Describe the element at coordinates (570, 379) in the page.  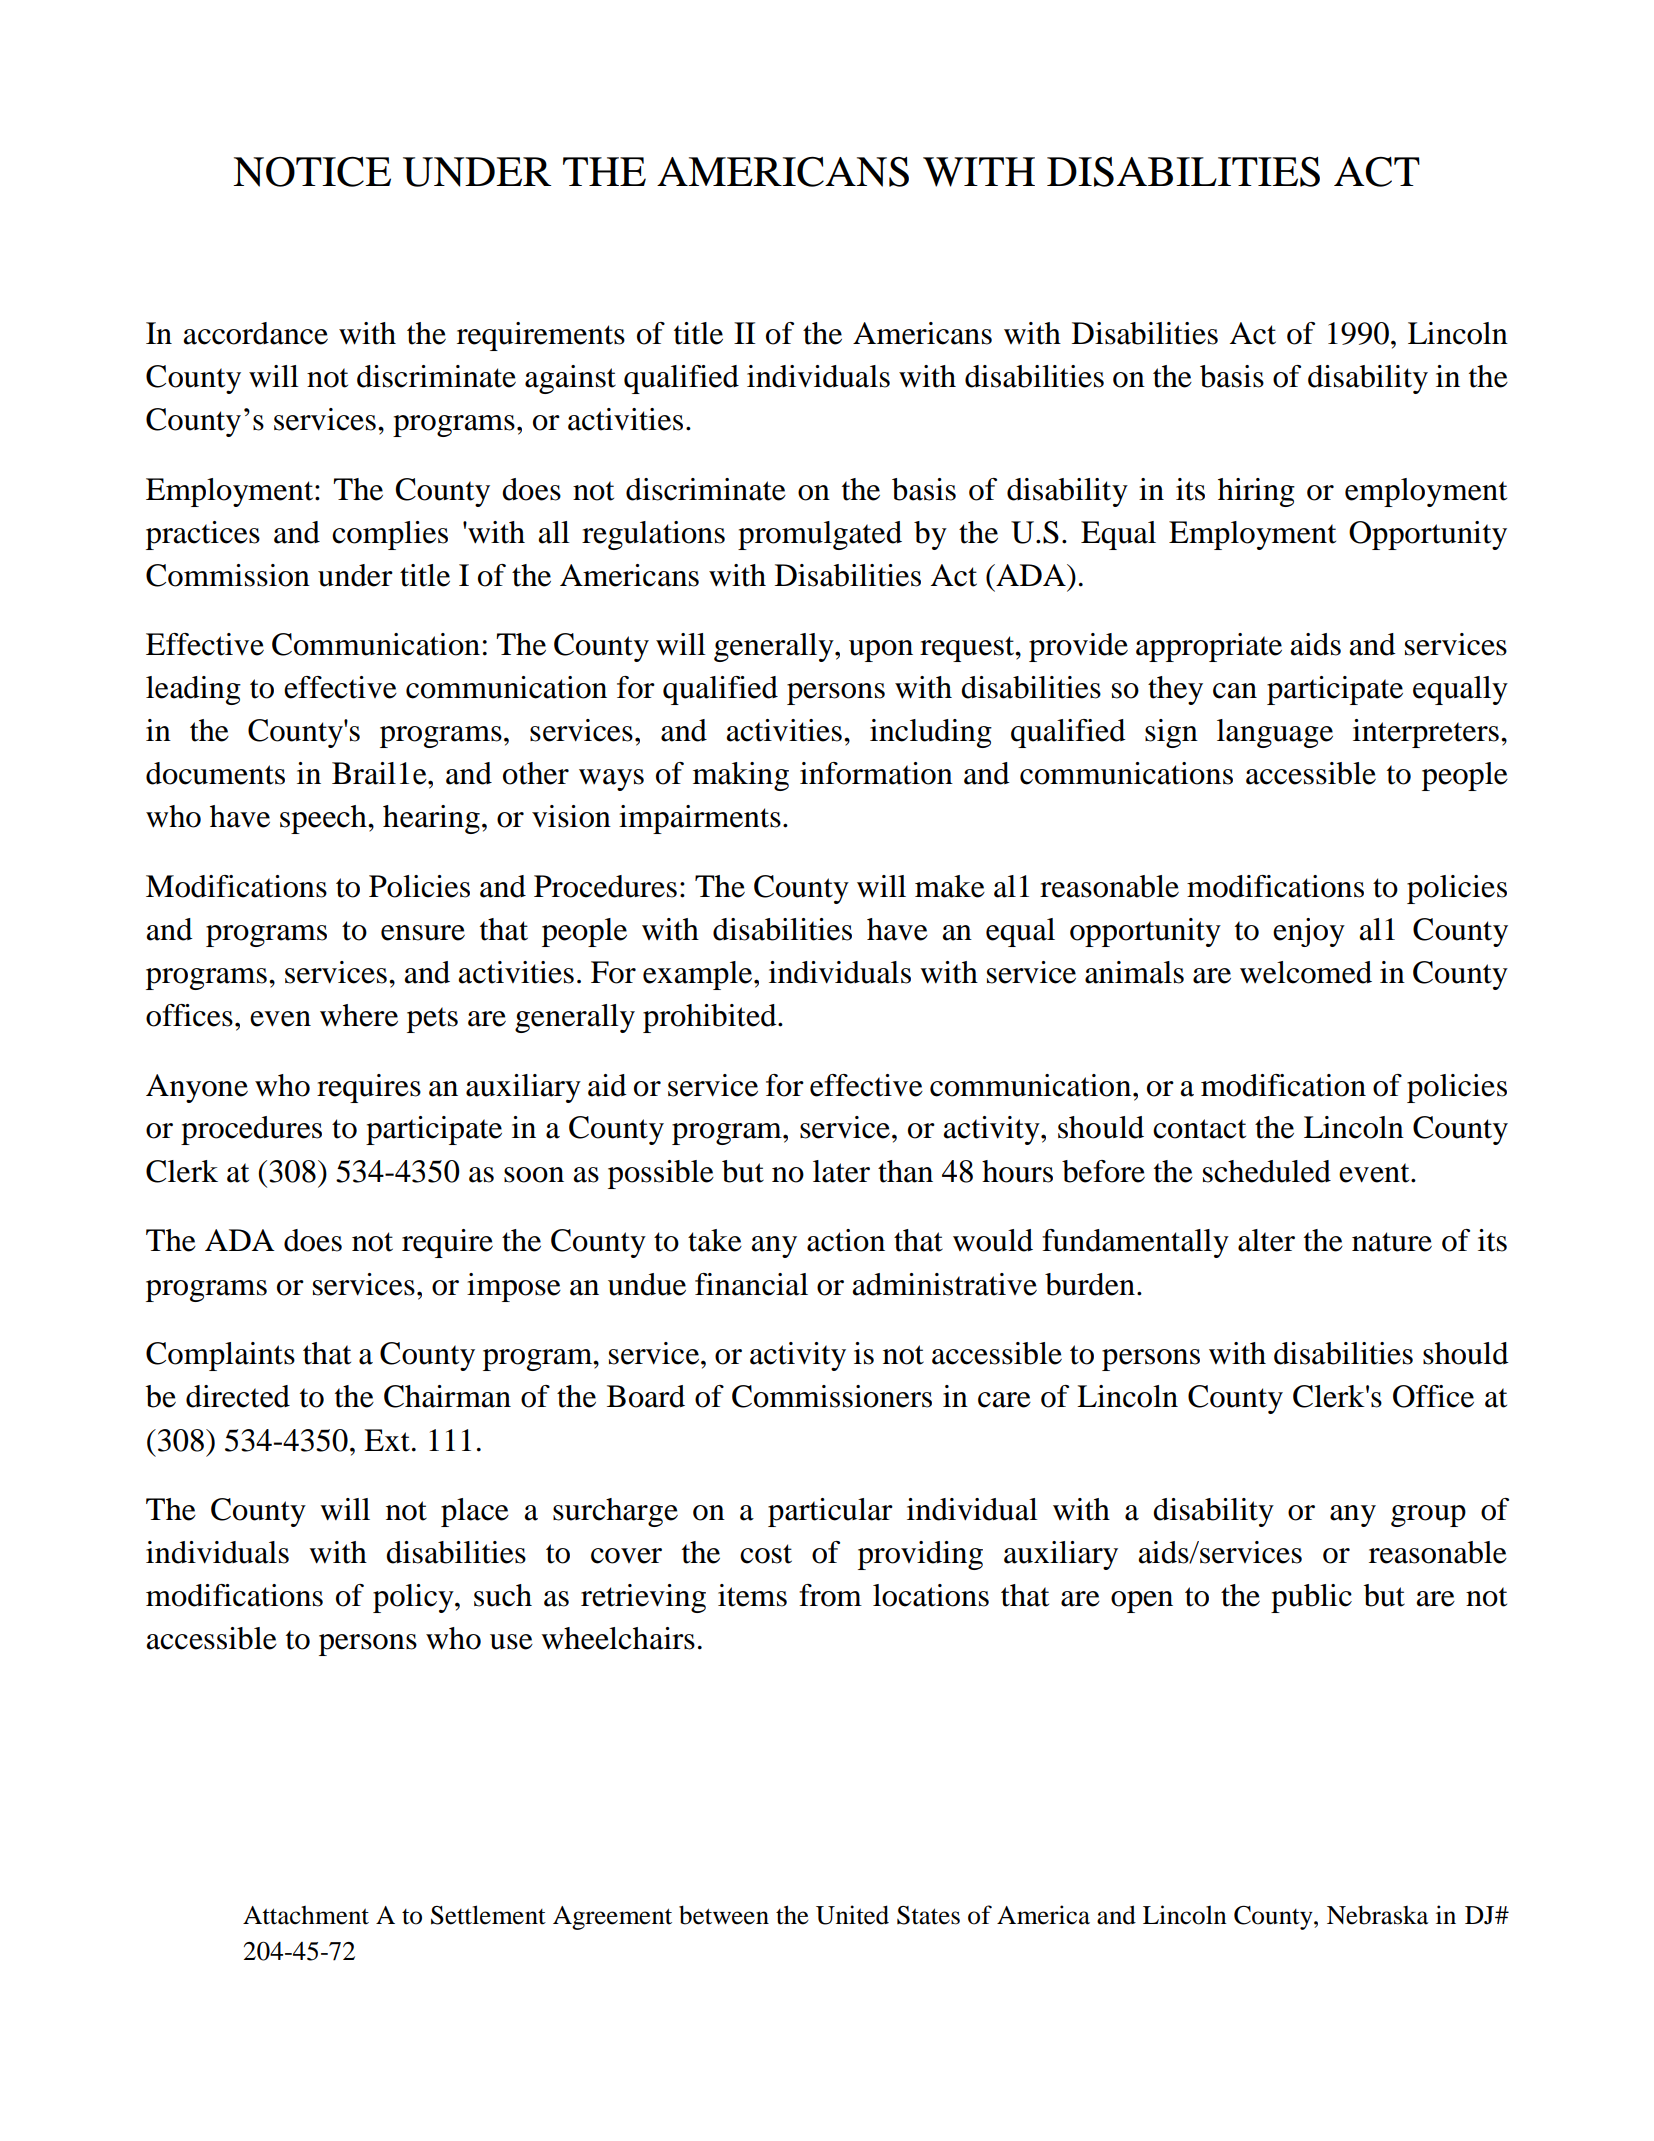
I see `against` at that location.
